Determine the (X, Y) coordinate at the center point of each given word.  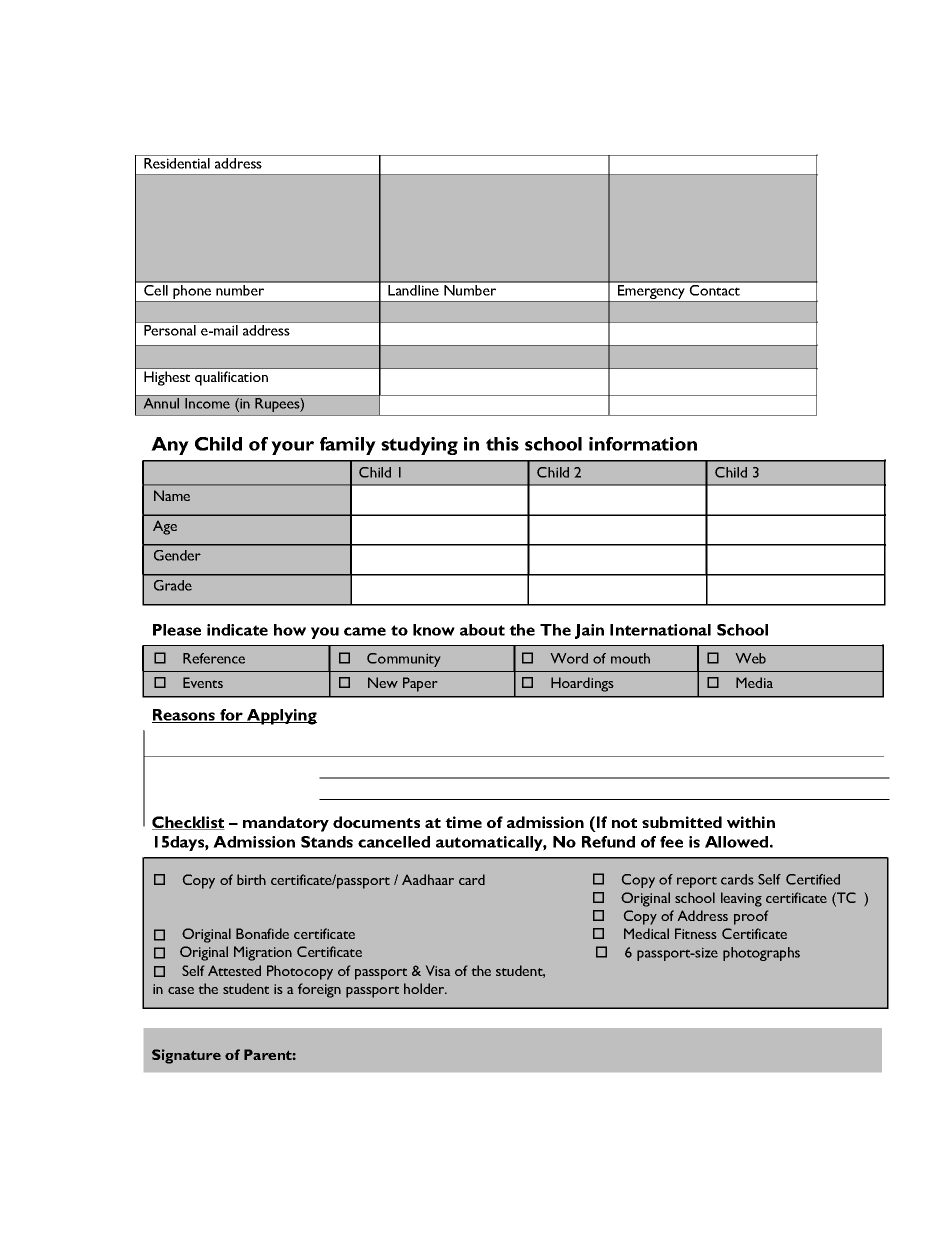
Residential (177, 163)
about (482, 630)
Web (751, 658)
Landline (414, 289)
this (502, 444)
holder (425, 988)
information (643, 444)
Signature (186, 1056)
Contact (715, 289)
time (463, 822)
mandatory (286, 824)
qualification (231, 378)
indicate (237, 630)
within (751, 822)
